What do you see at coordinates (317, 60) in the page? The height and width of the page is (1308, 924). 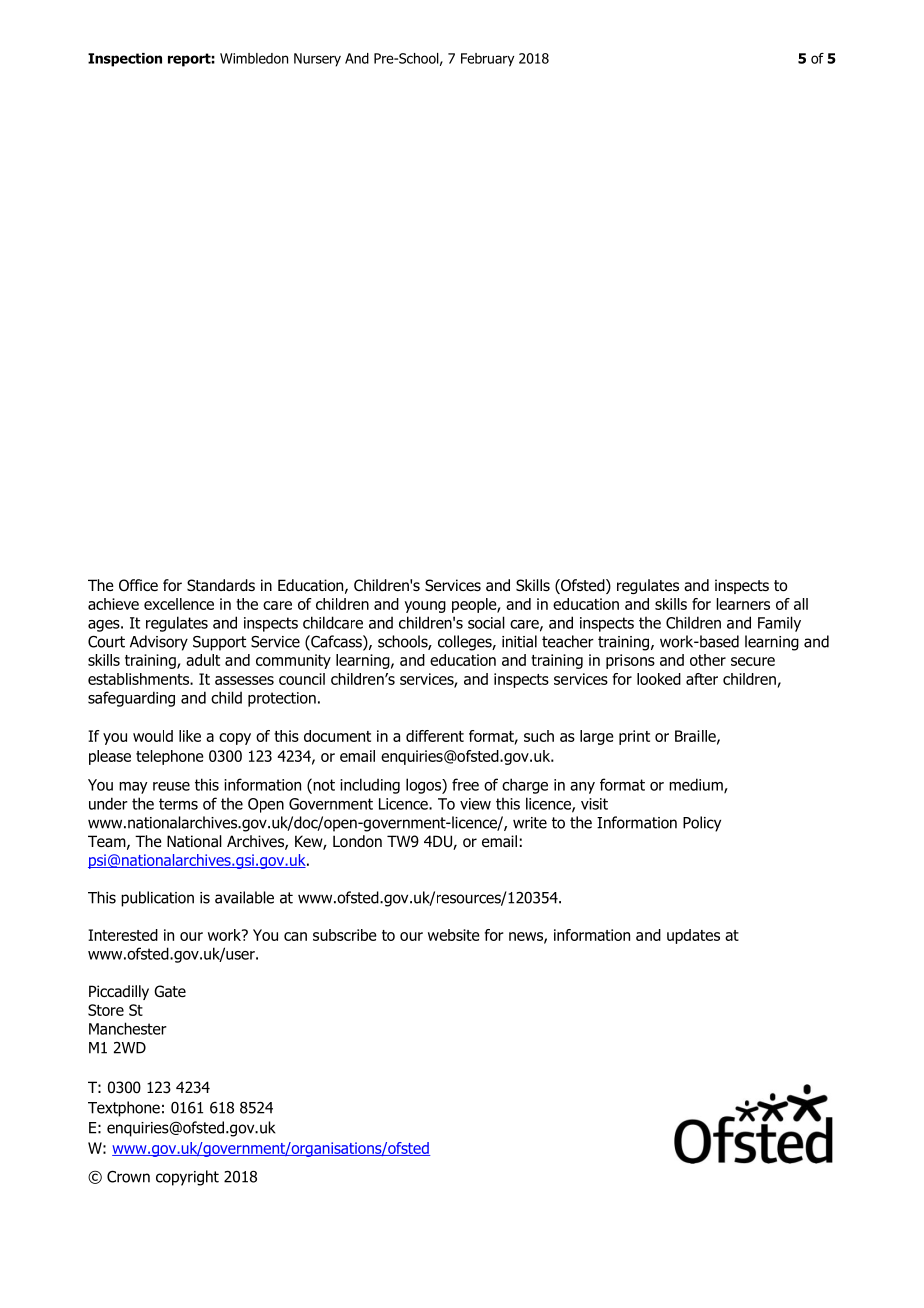 I see `Nursery` at bounding box center [317, 60].
